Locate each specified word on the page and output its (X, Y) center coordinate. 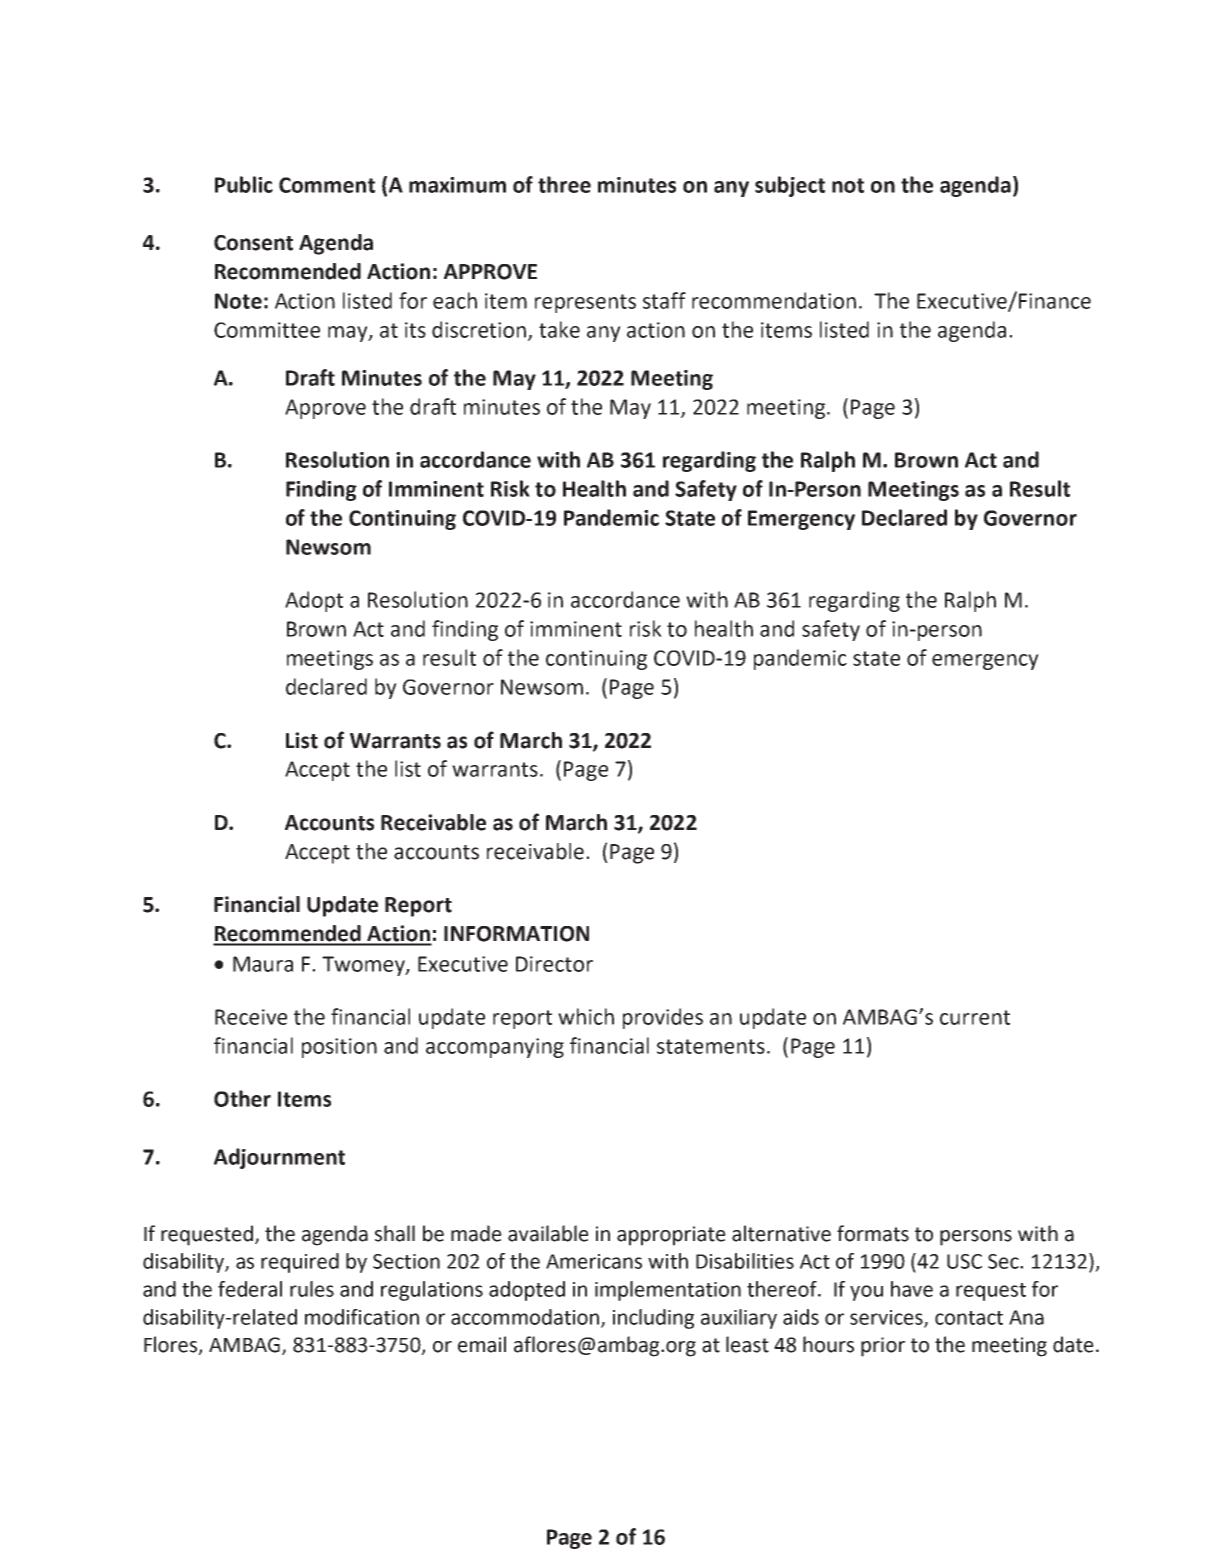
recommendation (774, 300)
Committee (267, 330)
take (559, 329)
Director (554, 964)
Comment (327, 185)
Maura (263, 964)
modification (362, 1317)
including (653, 1319)
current (975, 1017)
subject (790, 186)
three (564, 184)
